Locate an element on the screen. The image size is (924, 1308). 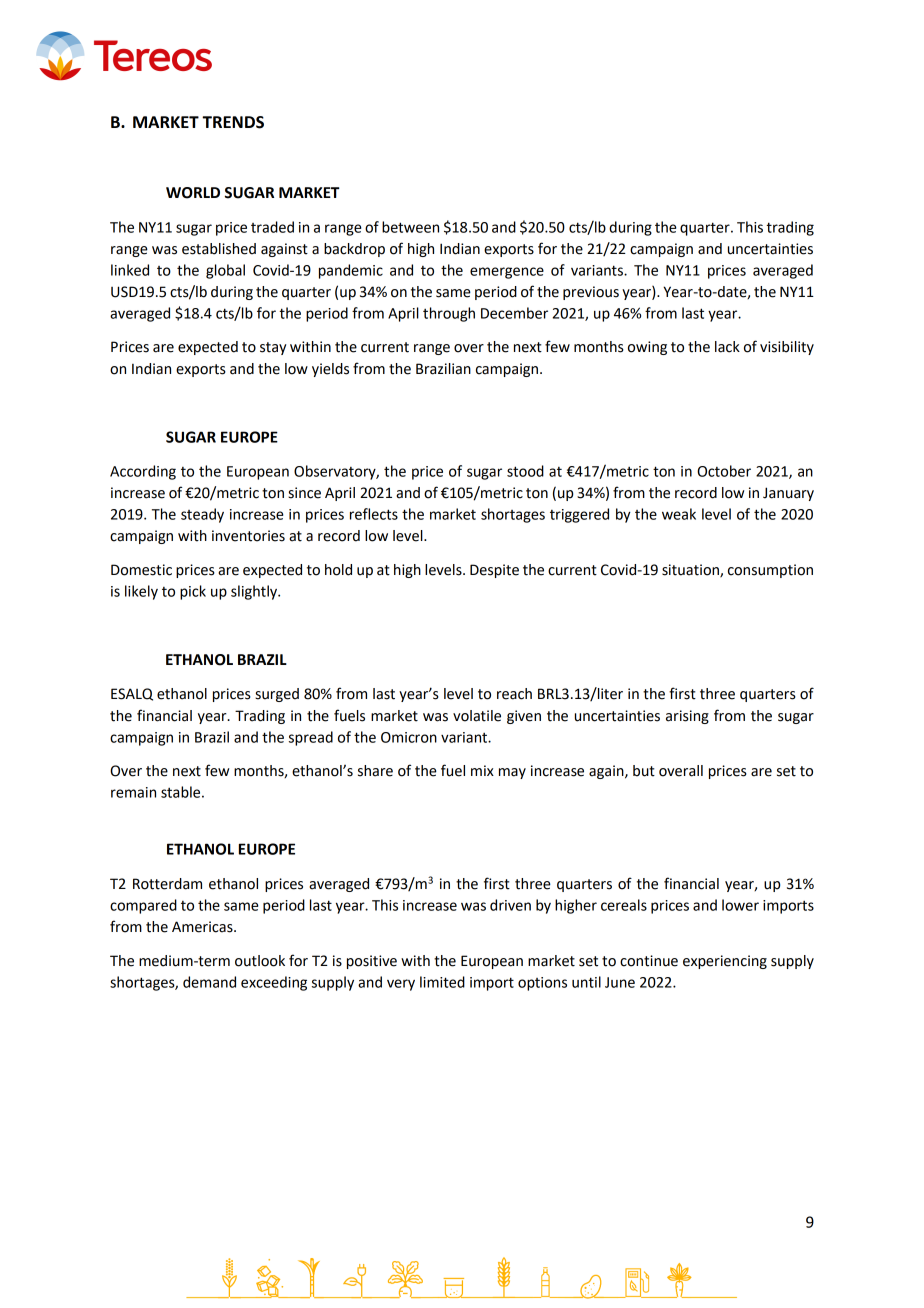
between is located at coordinates (410, 227).
